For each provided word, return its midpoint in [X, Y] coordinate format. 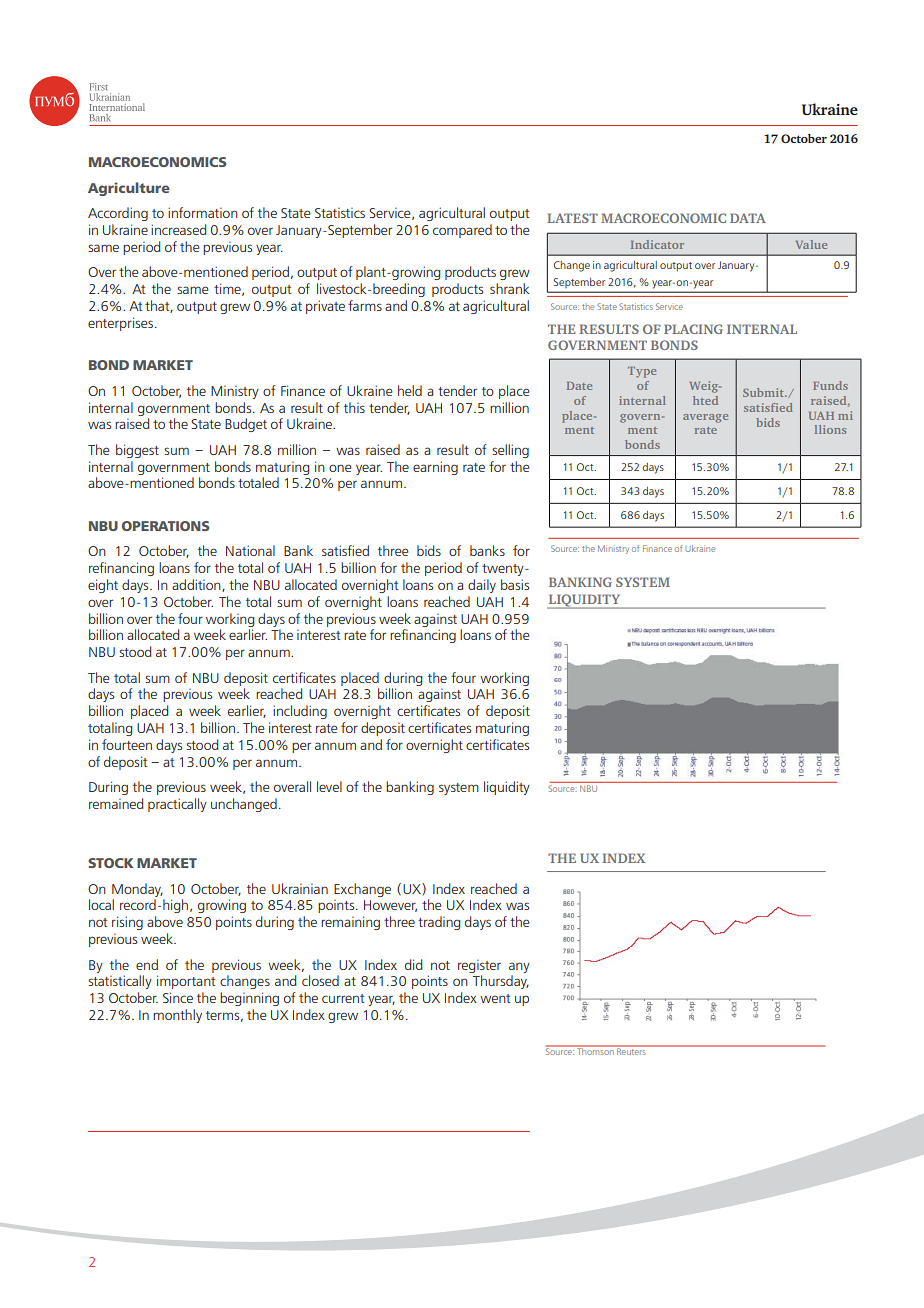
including [300, 712]
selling [510, 451]
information [203, 212]
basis [515, 584]
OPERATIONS [165, 526]
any [519, 967]
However [390, 906]
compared [462, 231]
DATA [748, 218]
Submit [764, 392]
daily [482, 586]
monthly [177, 1016]
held [410, 390]
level [329, 786]
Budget [246, 425]
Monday [137, 890]
